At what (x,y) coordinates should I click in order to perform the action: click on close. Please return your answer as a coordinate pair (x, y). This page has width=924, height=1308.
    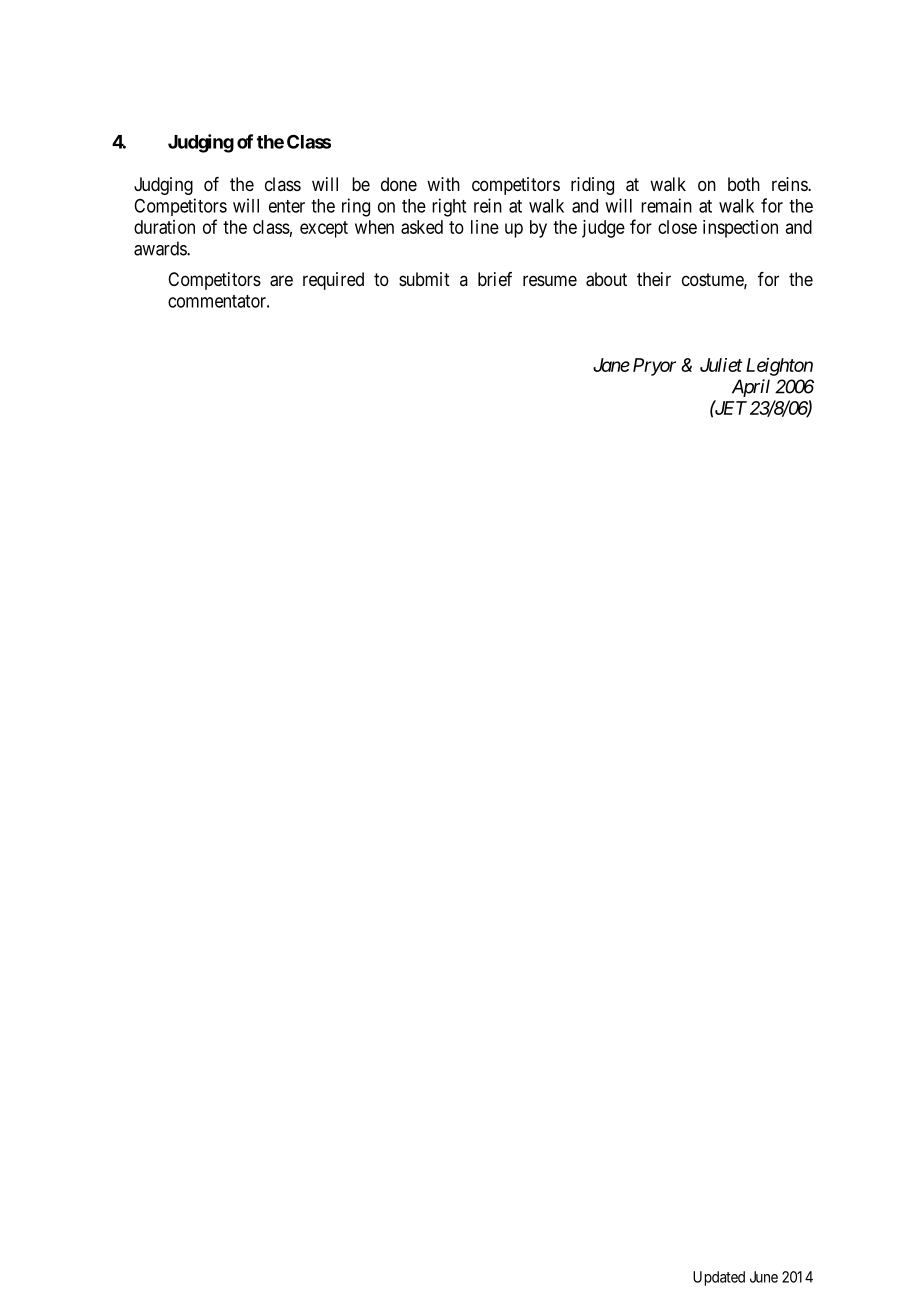
    Looking at the image, I should click on (677, 227).
